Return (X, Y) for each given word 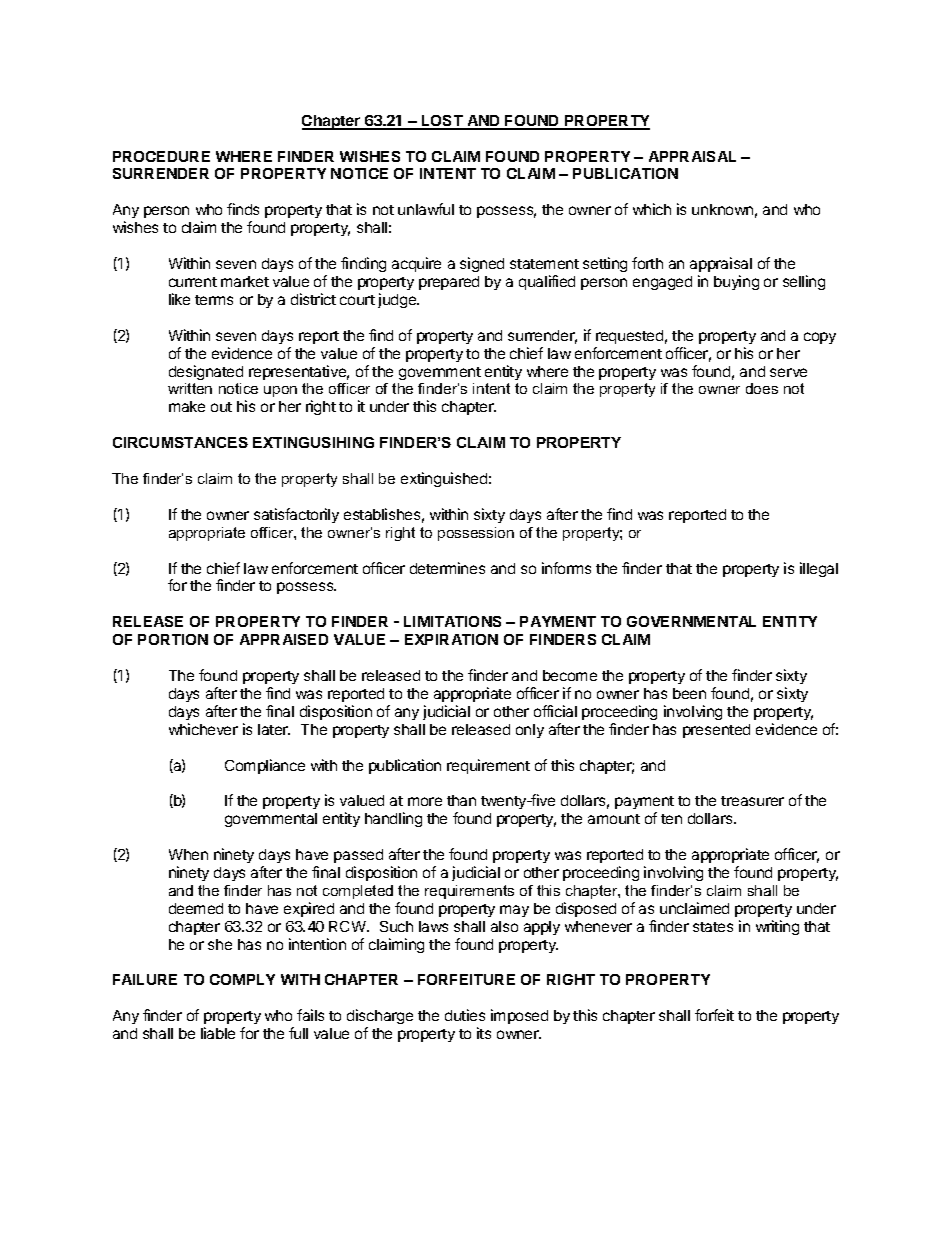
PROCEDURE (161, 156)
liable (218, 1033)
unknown (722, 209)
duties (465, 1015)
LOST (442, 122)
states (713, 927)
